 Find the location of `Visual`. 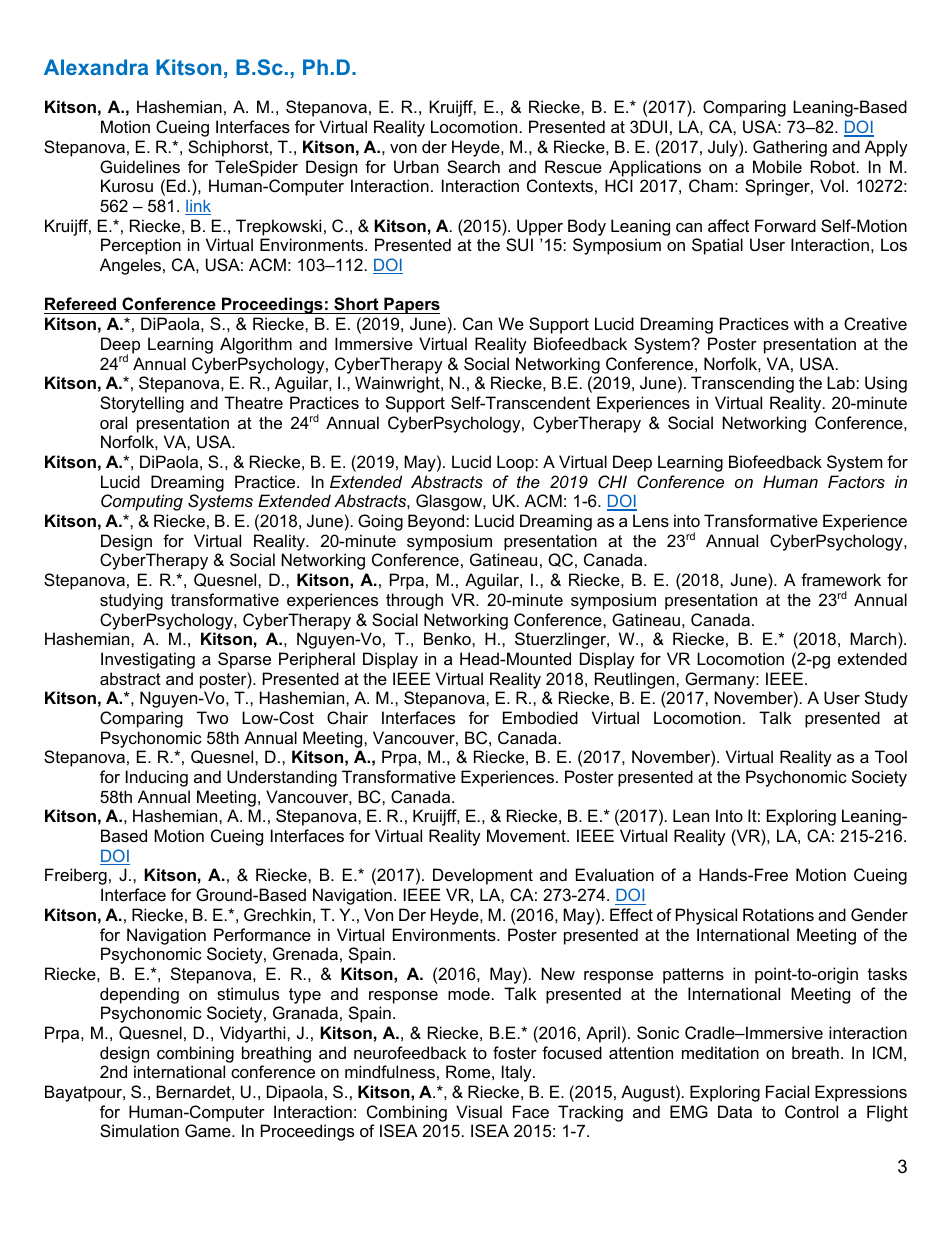

Visual is located at coordinates (479, 1111).
